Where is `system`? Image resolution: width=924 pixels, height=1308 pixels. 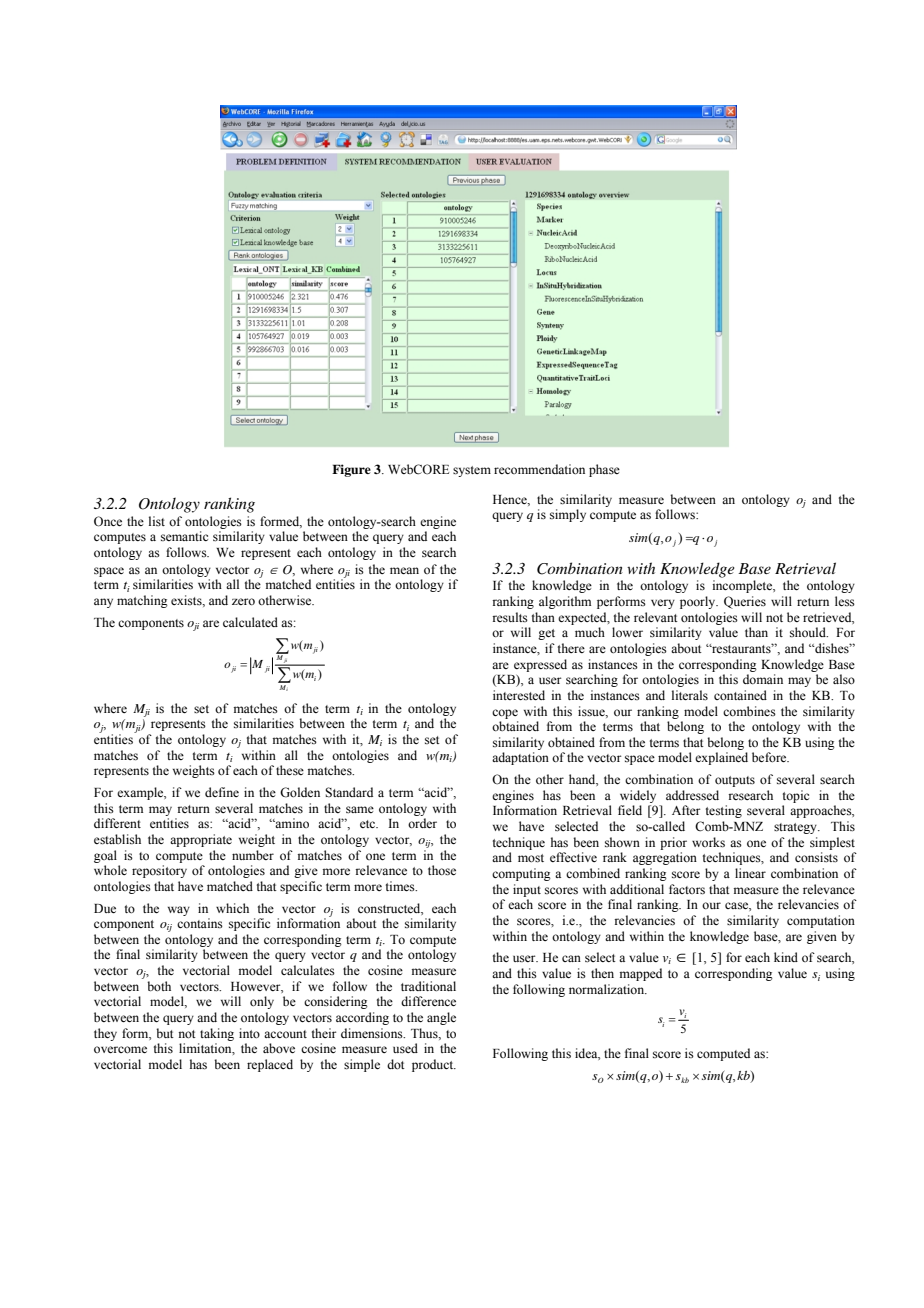
system is located at coordinates (472, 471).
